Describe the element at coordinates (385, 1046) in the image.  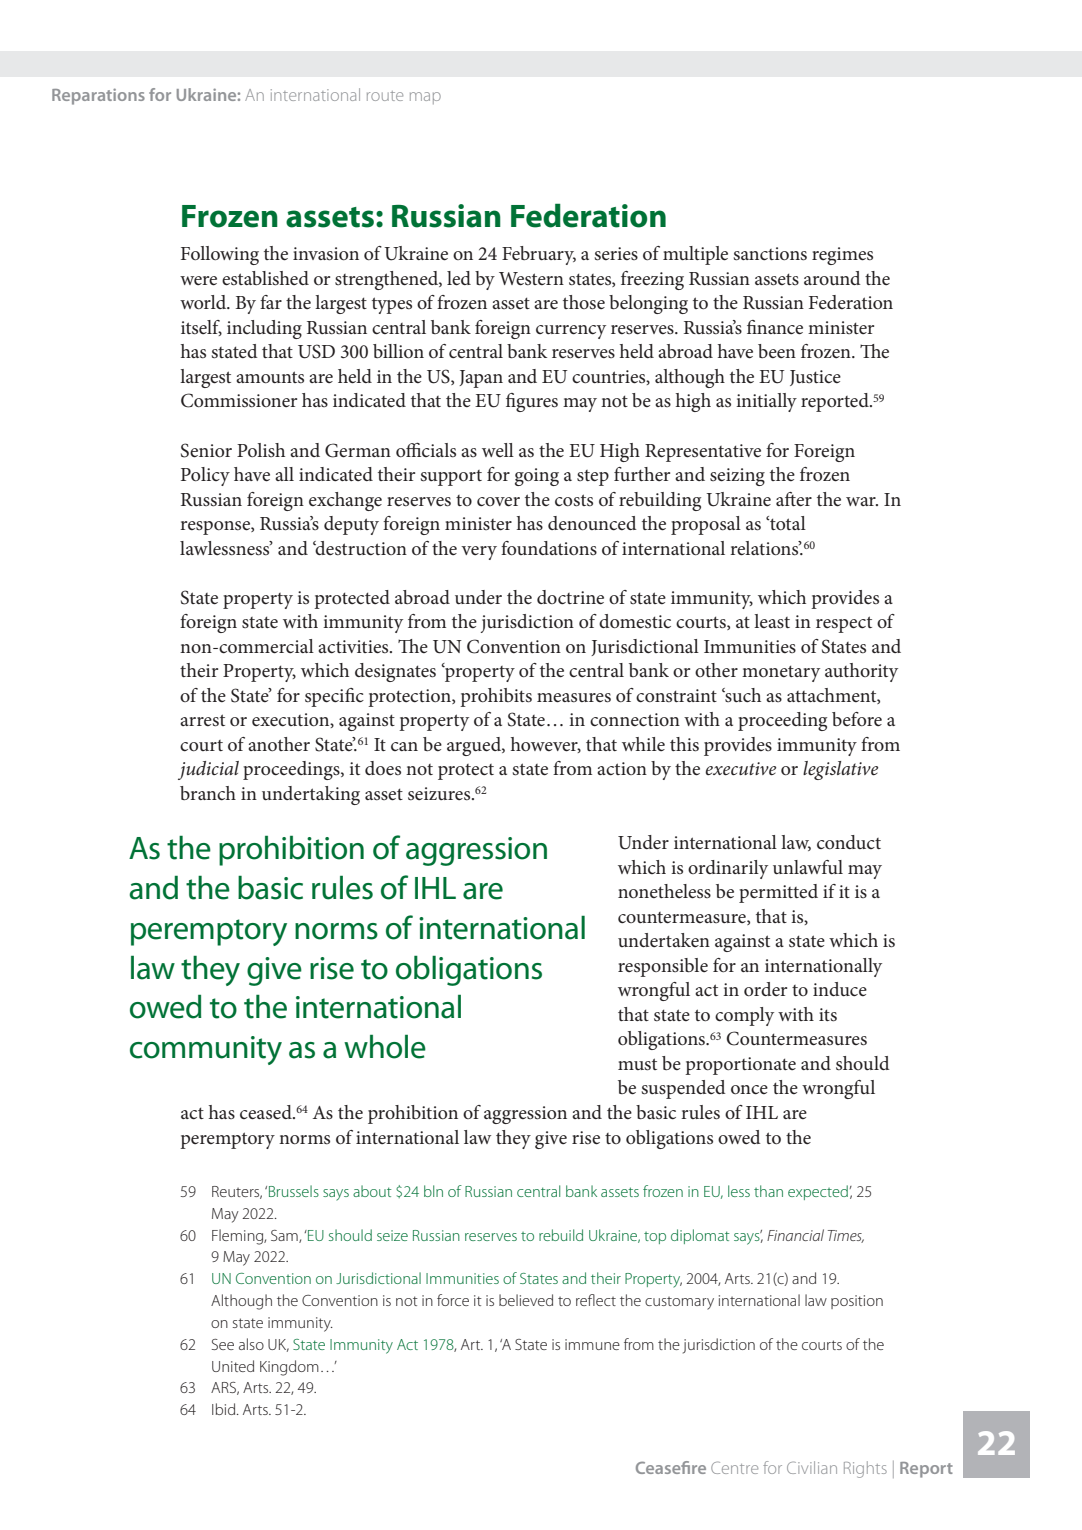
I see `whole` at that location.
